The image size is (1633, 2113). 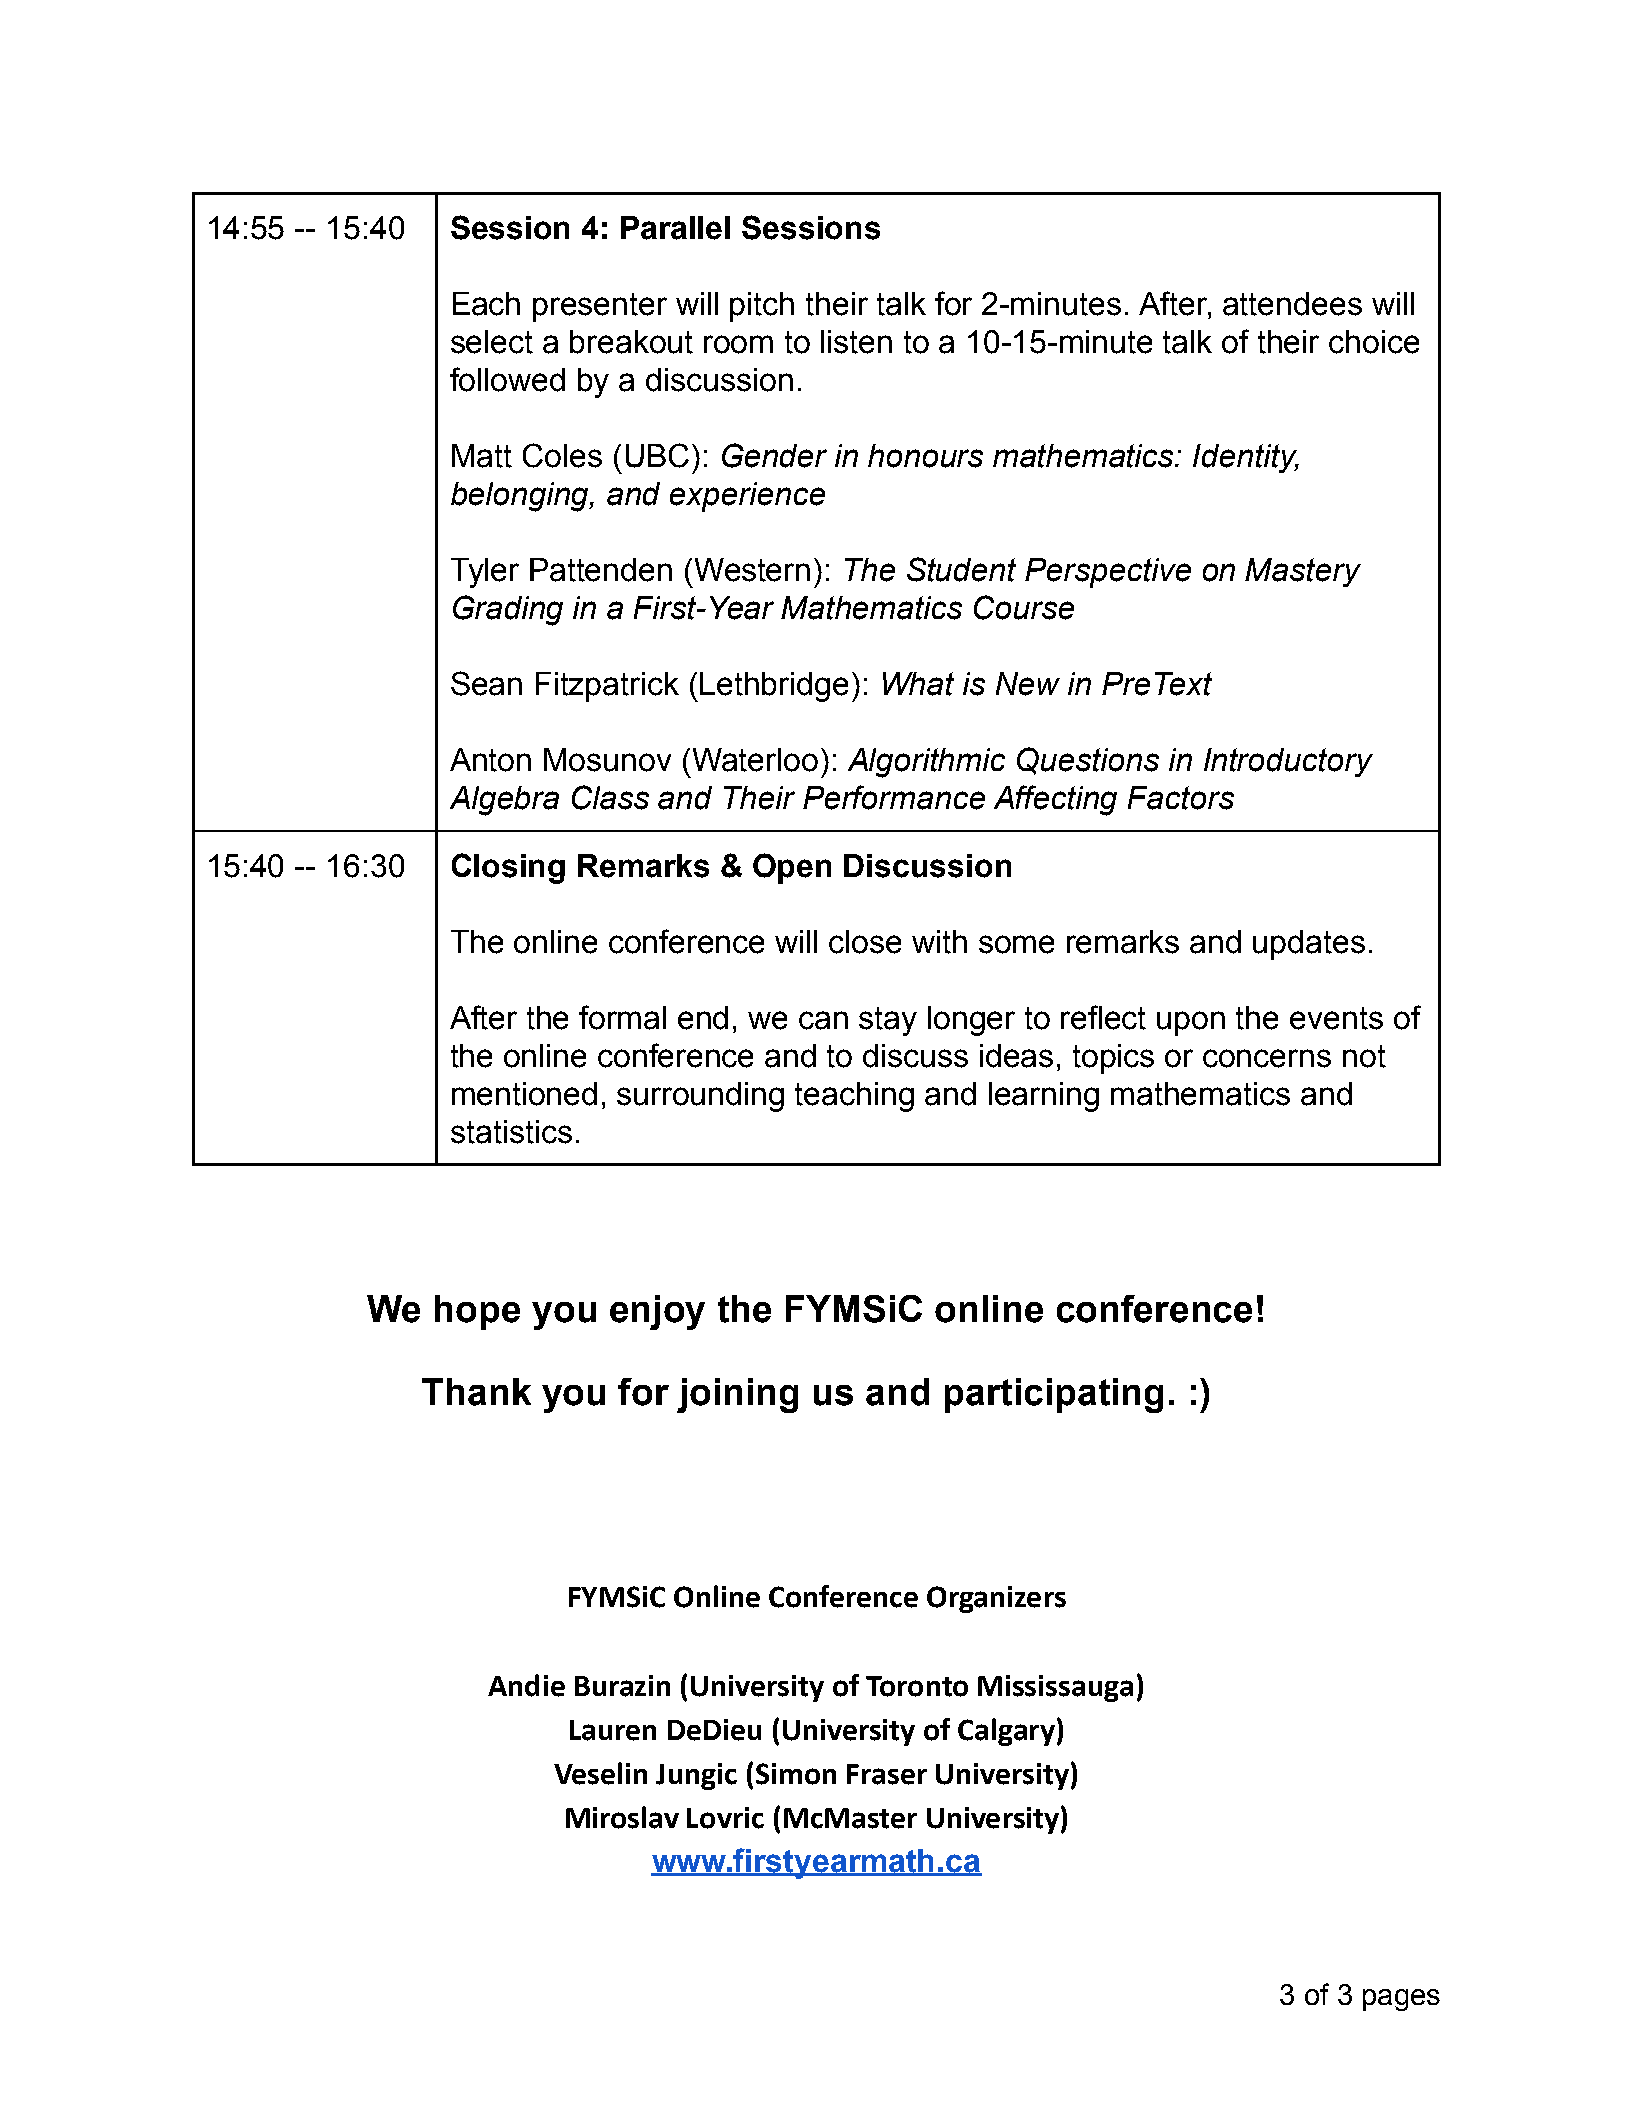 What do you see at coordinates (856, 342) in the image?
I see `listen` at bounding box center [856, 342].
